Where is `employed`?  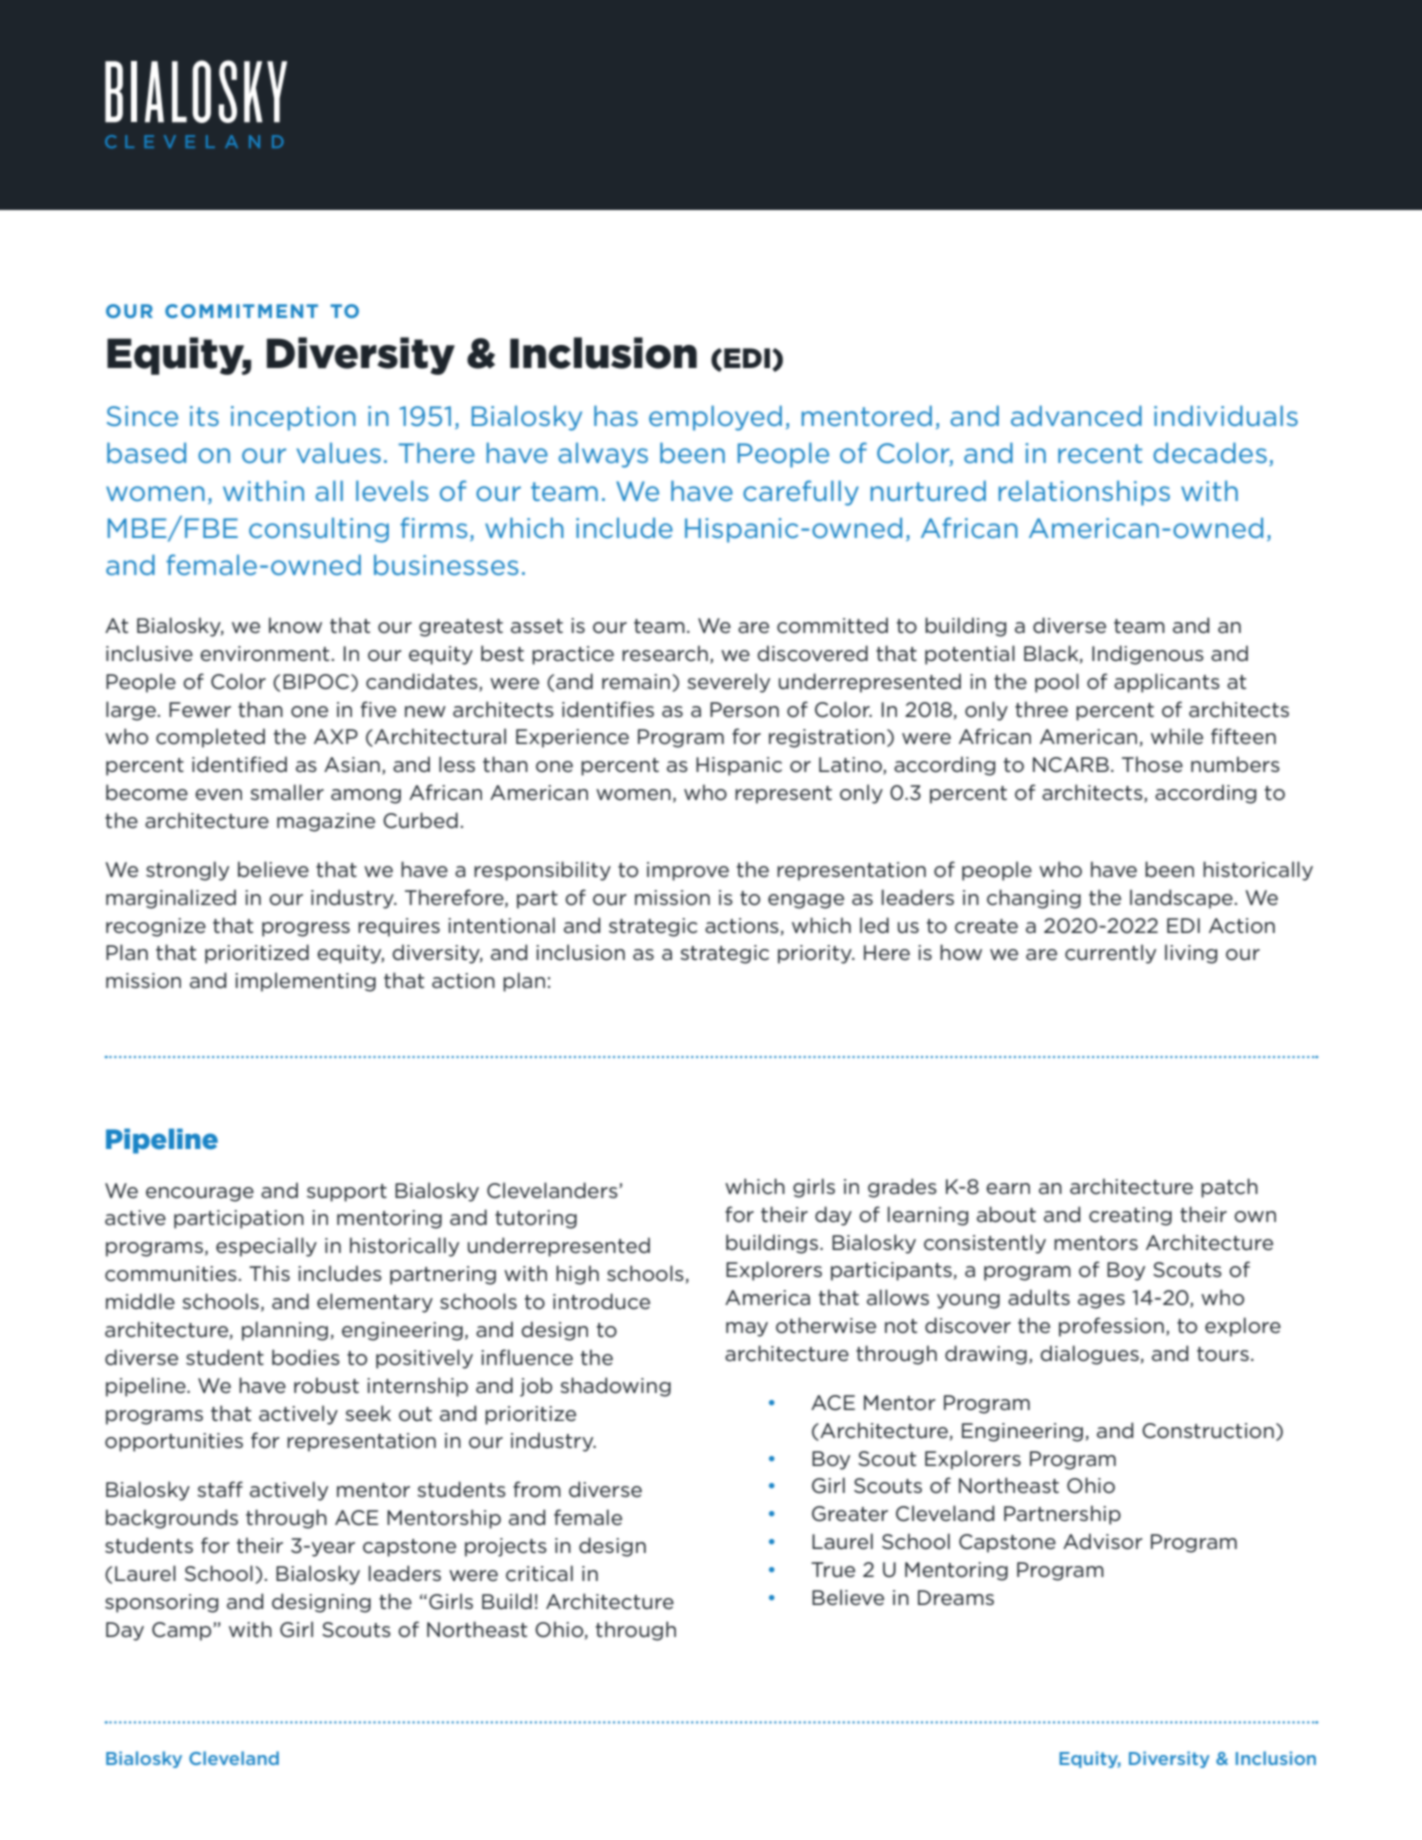
employed is located at coordinates (715, 418).
